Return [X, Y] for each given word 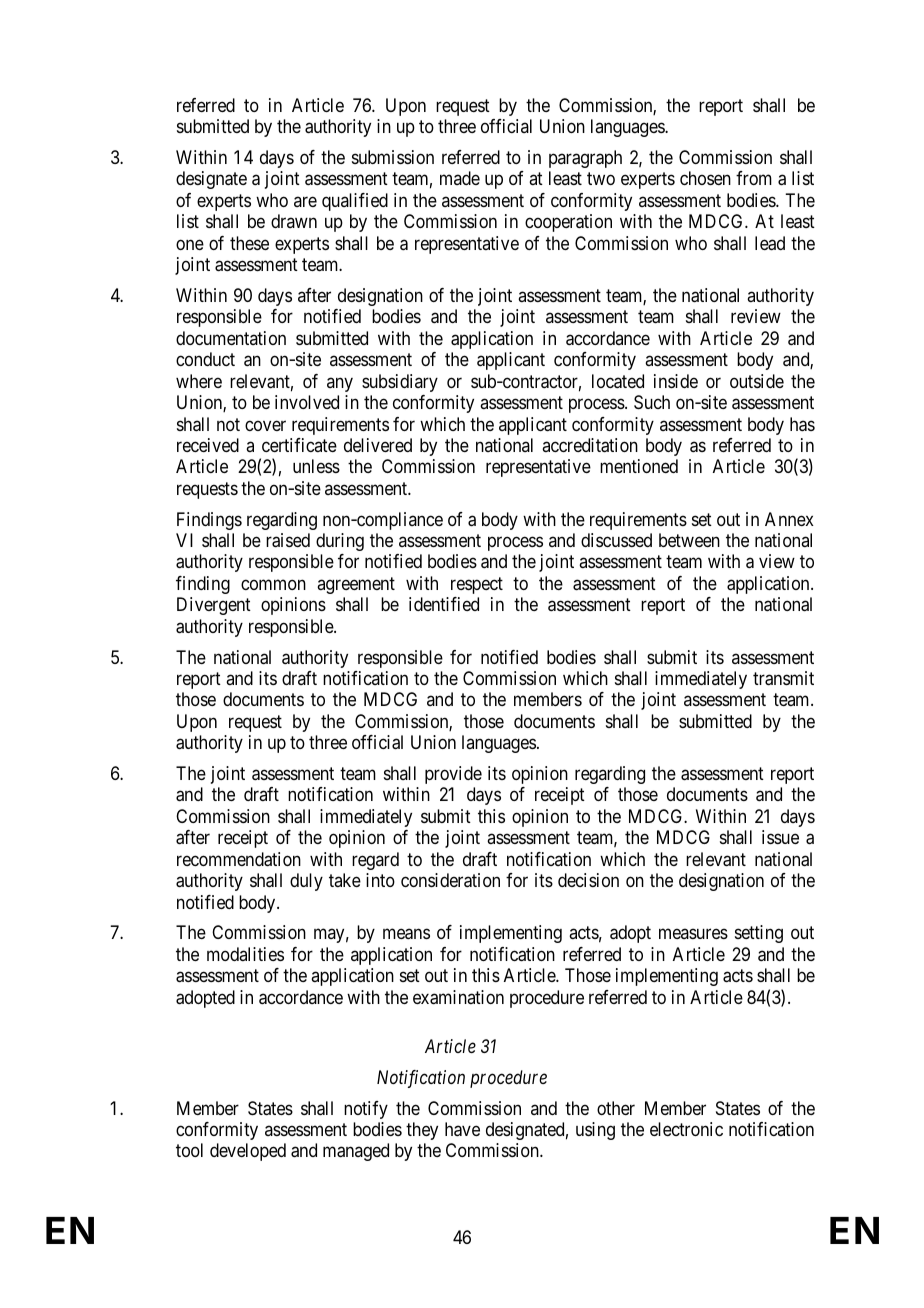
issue [780, 837]
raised [288, 540]
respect [477, 585]
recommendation [239, 859]
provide [453, 775]
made [460, 178]
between [689, 540]
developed [248, 1152]
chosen [705, 178]
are [305, 201]
